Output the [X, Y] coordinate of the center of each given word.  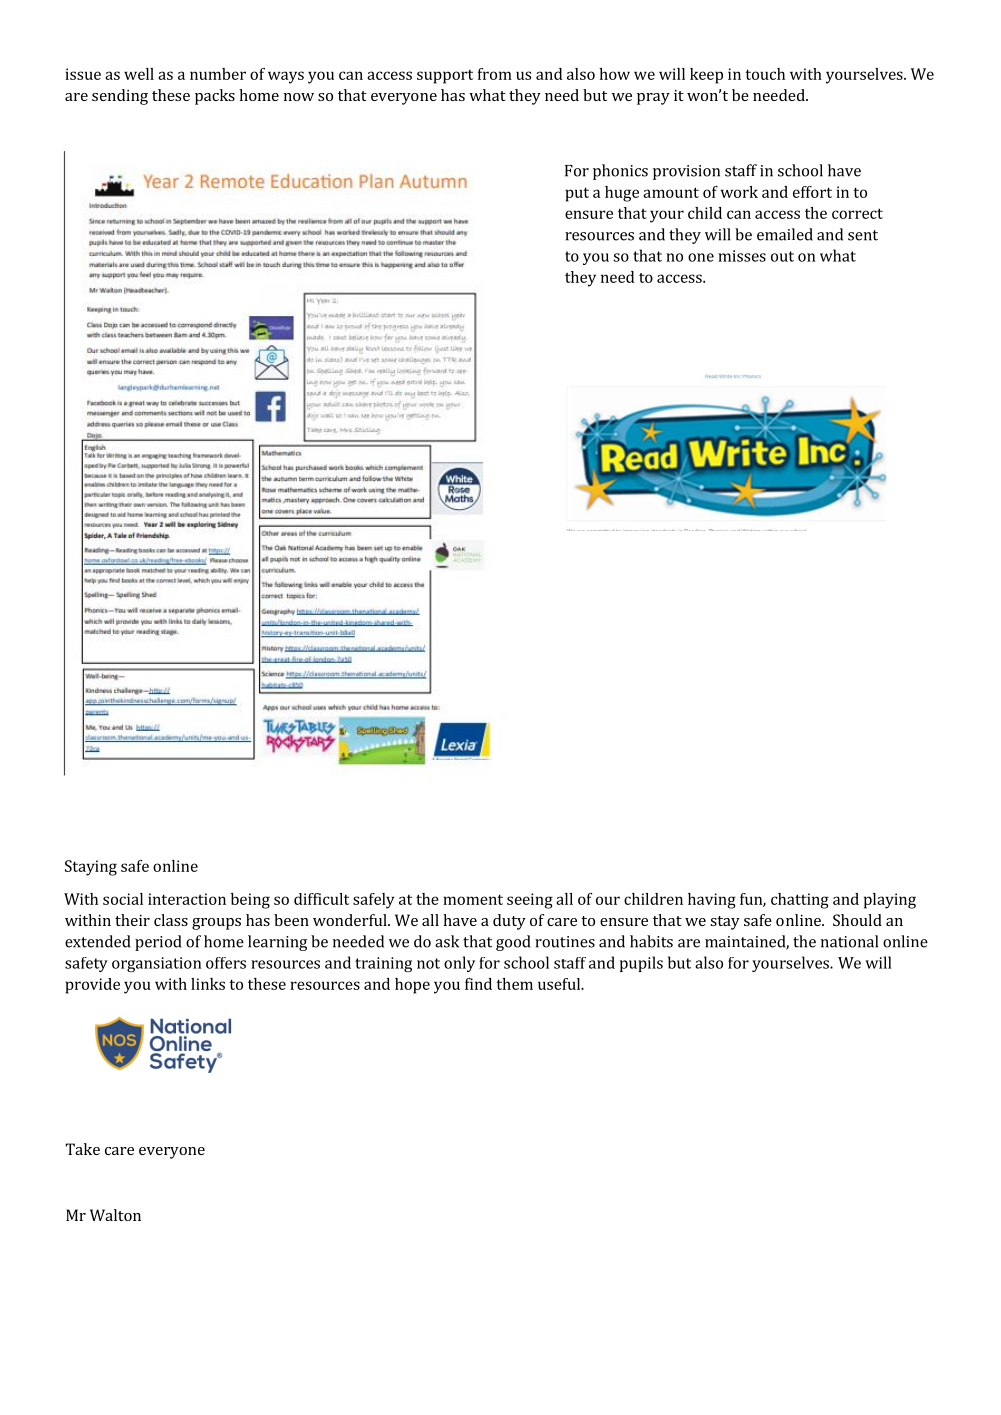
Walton [115, 1215]
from [495, 74]
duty [509, 922]
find [478, 984]
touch [765, 74]
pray [653, 99]
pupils [641, 964]
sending [120, 97]
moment [473, 899]
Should [857, 920]
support [445, 77]
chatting [800, 901]
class [171, 920]
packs [215, 97]
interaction [187, 899]
